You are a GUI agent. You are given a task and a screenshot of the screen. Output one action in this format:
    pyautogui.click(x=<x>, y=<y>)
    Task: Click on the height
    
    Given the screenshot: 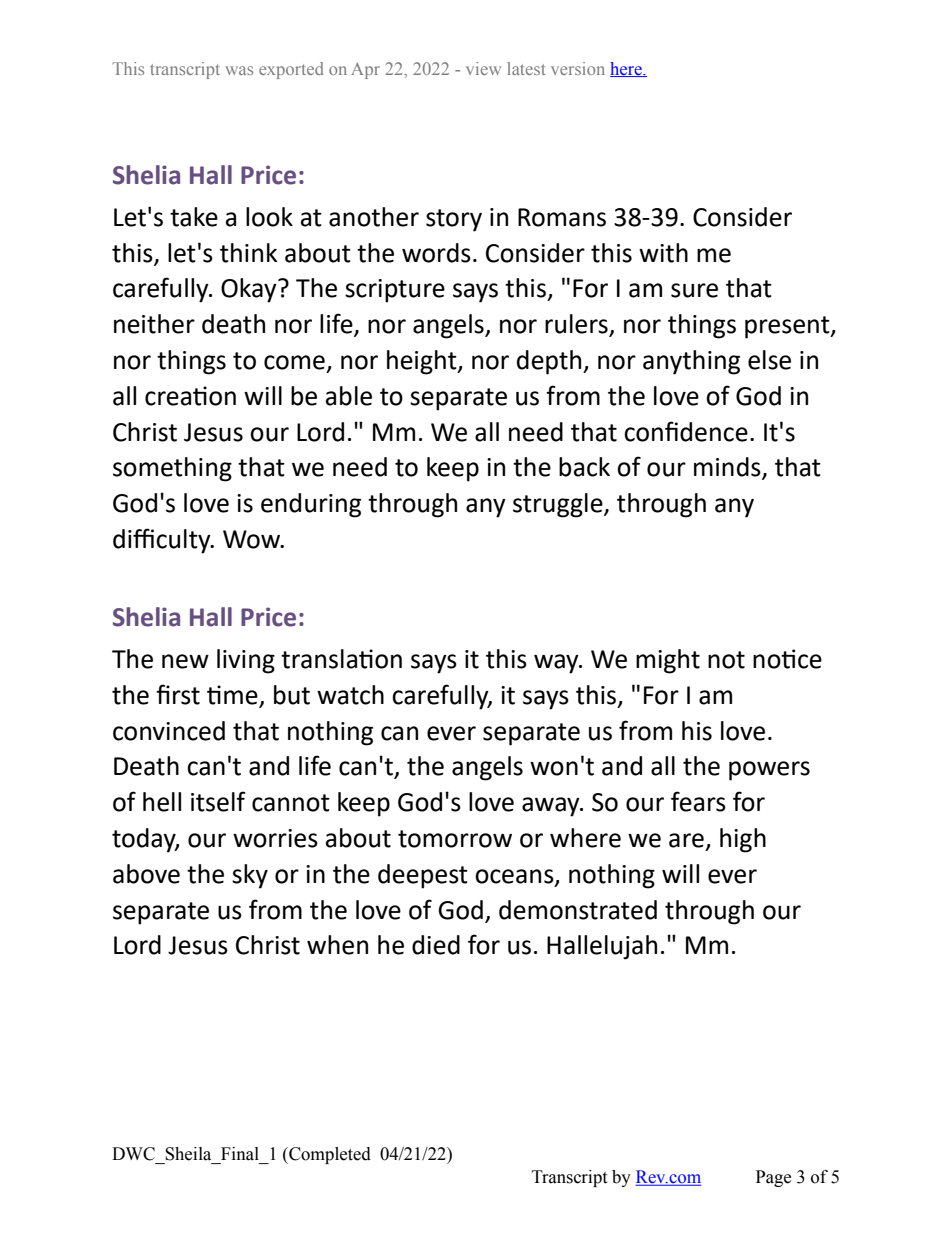 What is the action you would take?
    pyautogui.click(x=423, y=362)
